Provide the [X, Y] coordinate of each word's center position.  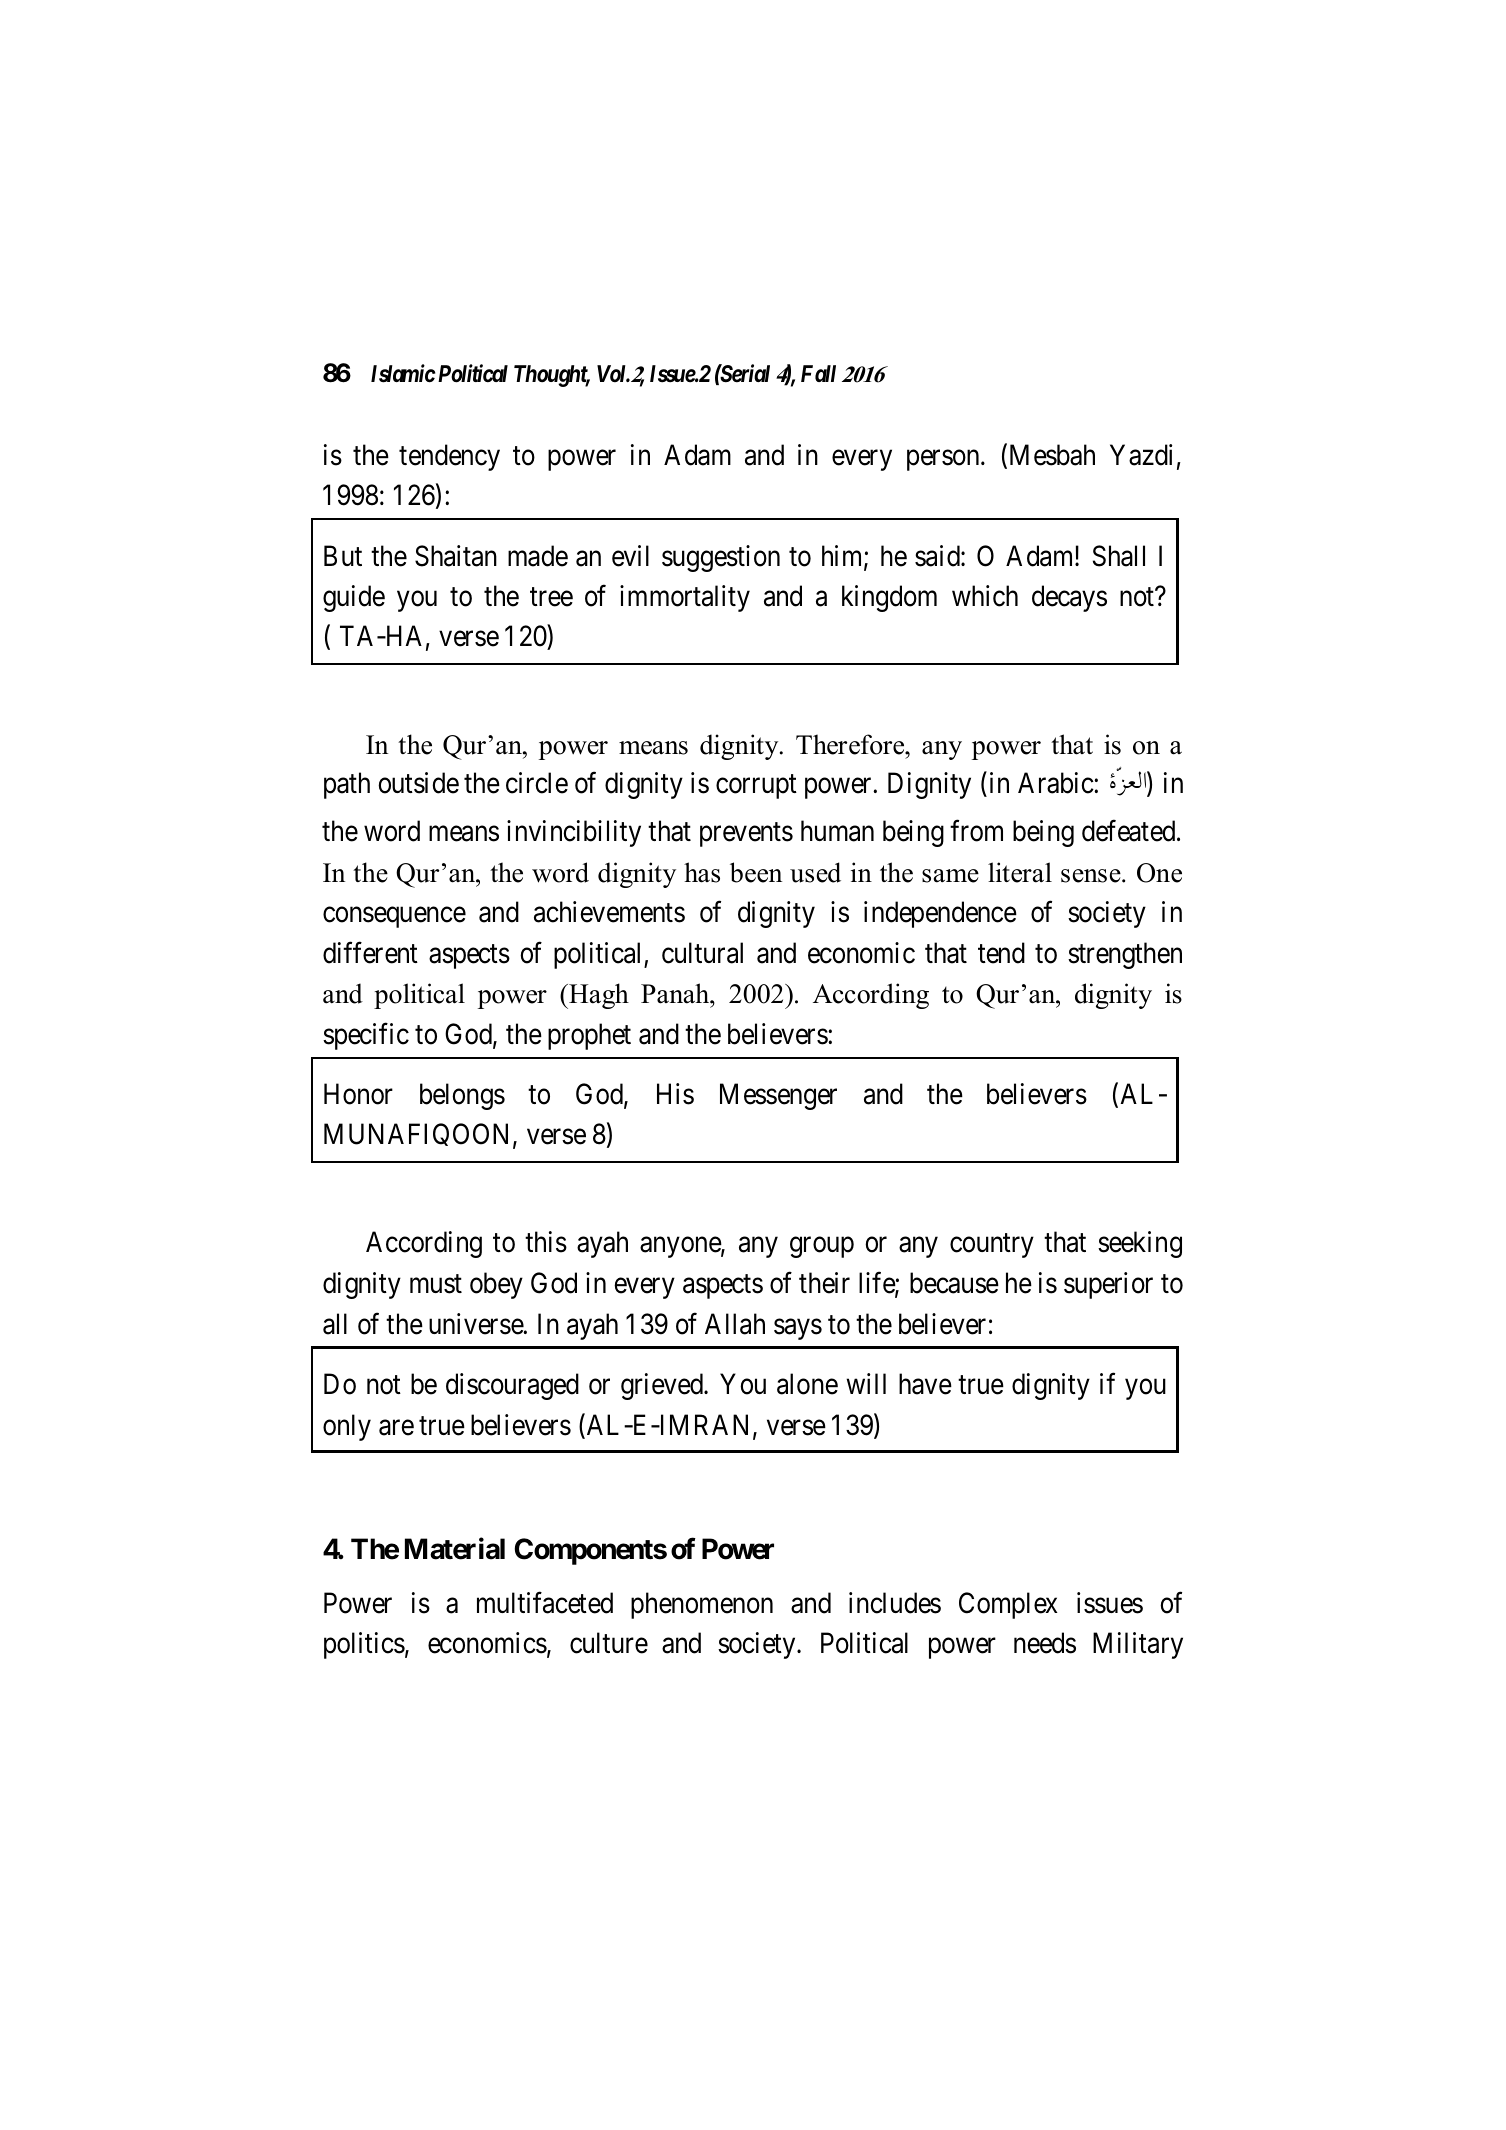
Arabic [1056, 783]
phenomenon [702, 1605]
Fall [818, 373]
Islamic [403, 373]
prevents [746, 835]
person [944, 460]
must [436, 1284]
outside [418, 783]
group [822, 1248]
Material [455, 1548]
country [992, 1246]
